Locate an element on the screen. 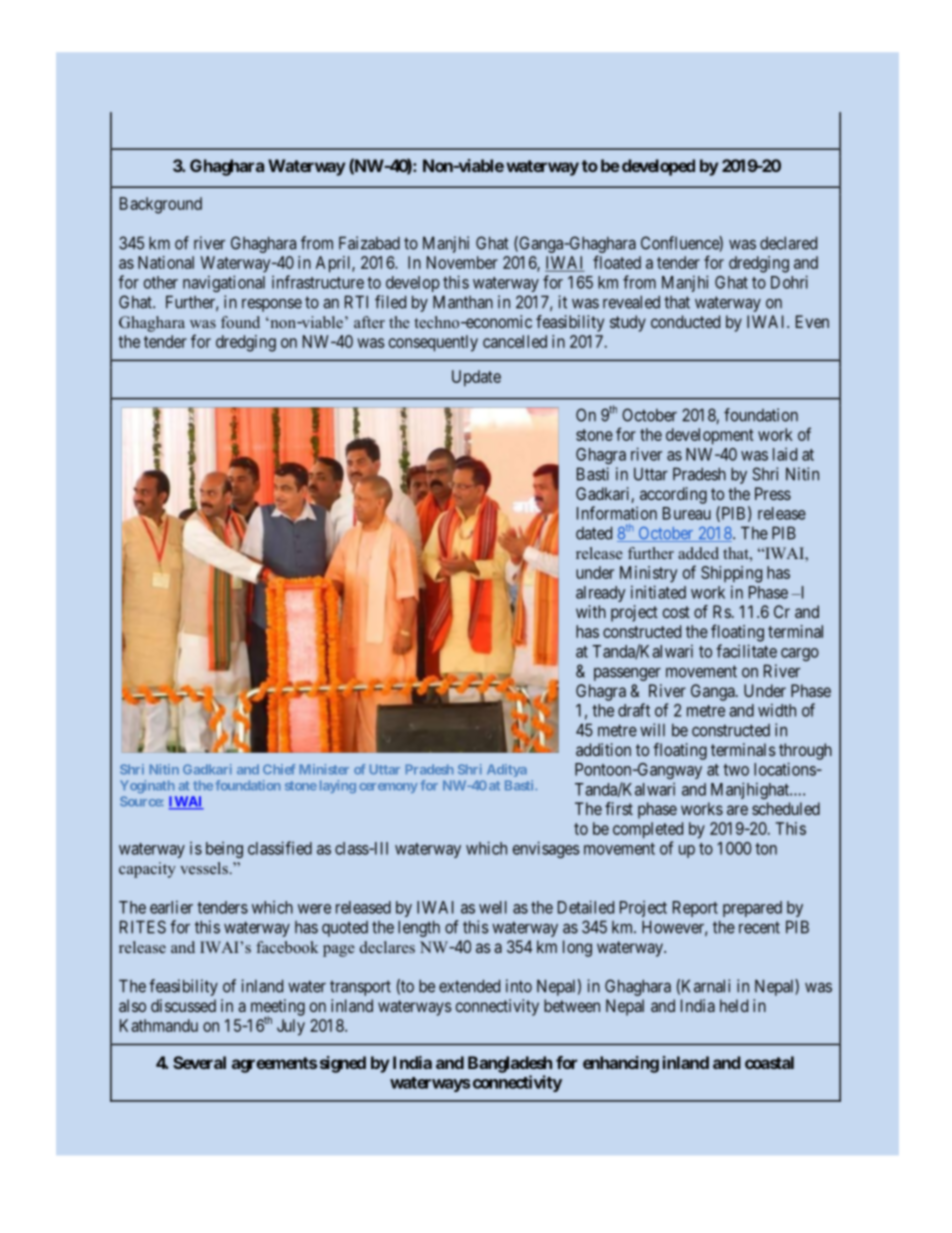  Bangladesh is located at coordinates (510, 1064).
